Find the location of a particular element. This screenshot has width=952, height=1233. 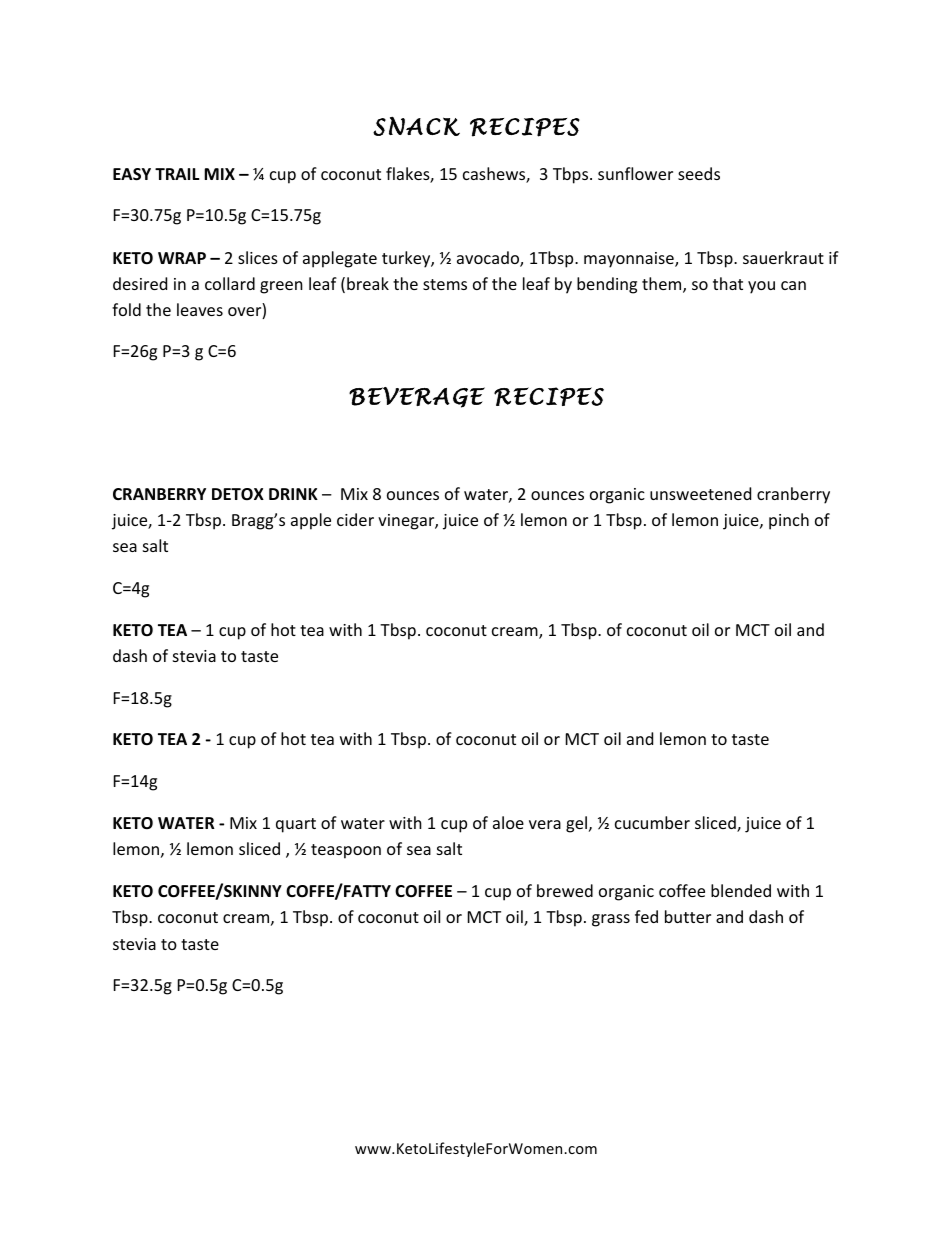

SNACK is located at coordinates (416, 126).
